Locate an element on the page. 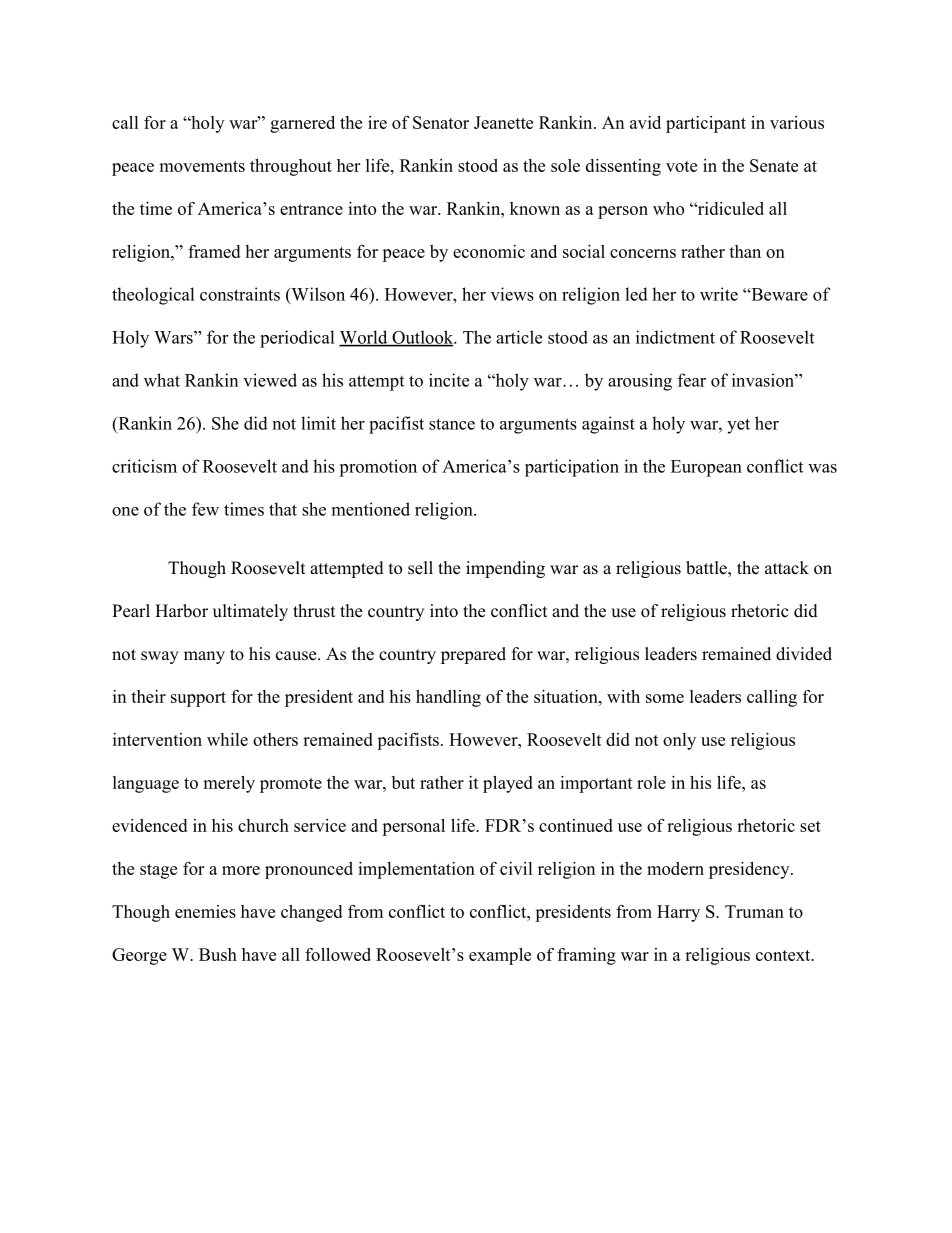  stance is located at coordinates (452, 424).
